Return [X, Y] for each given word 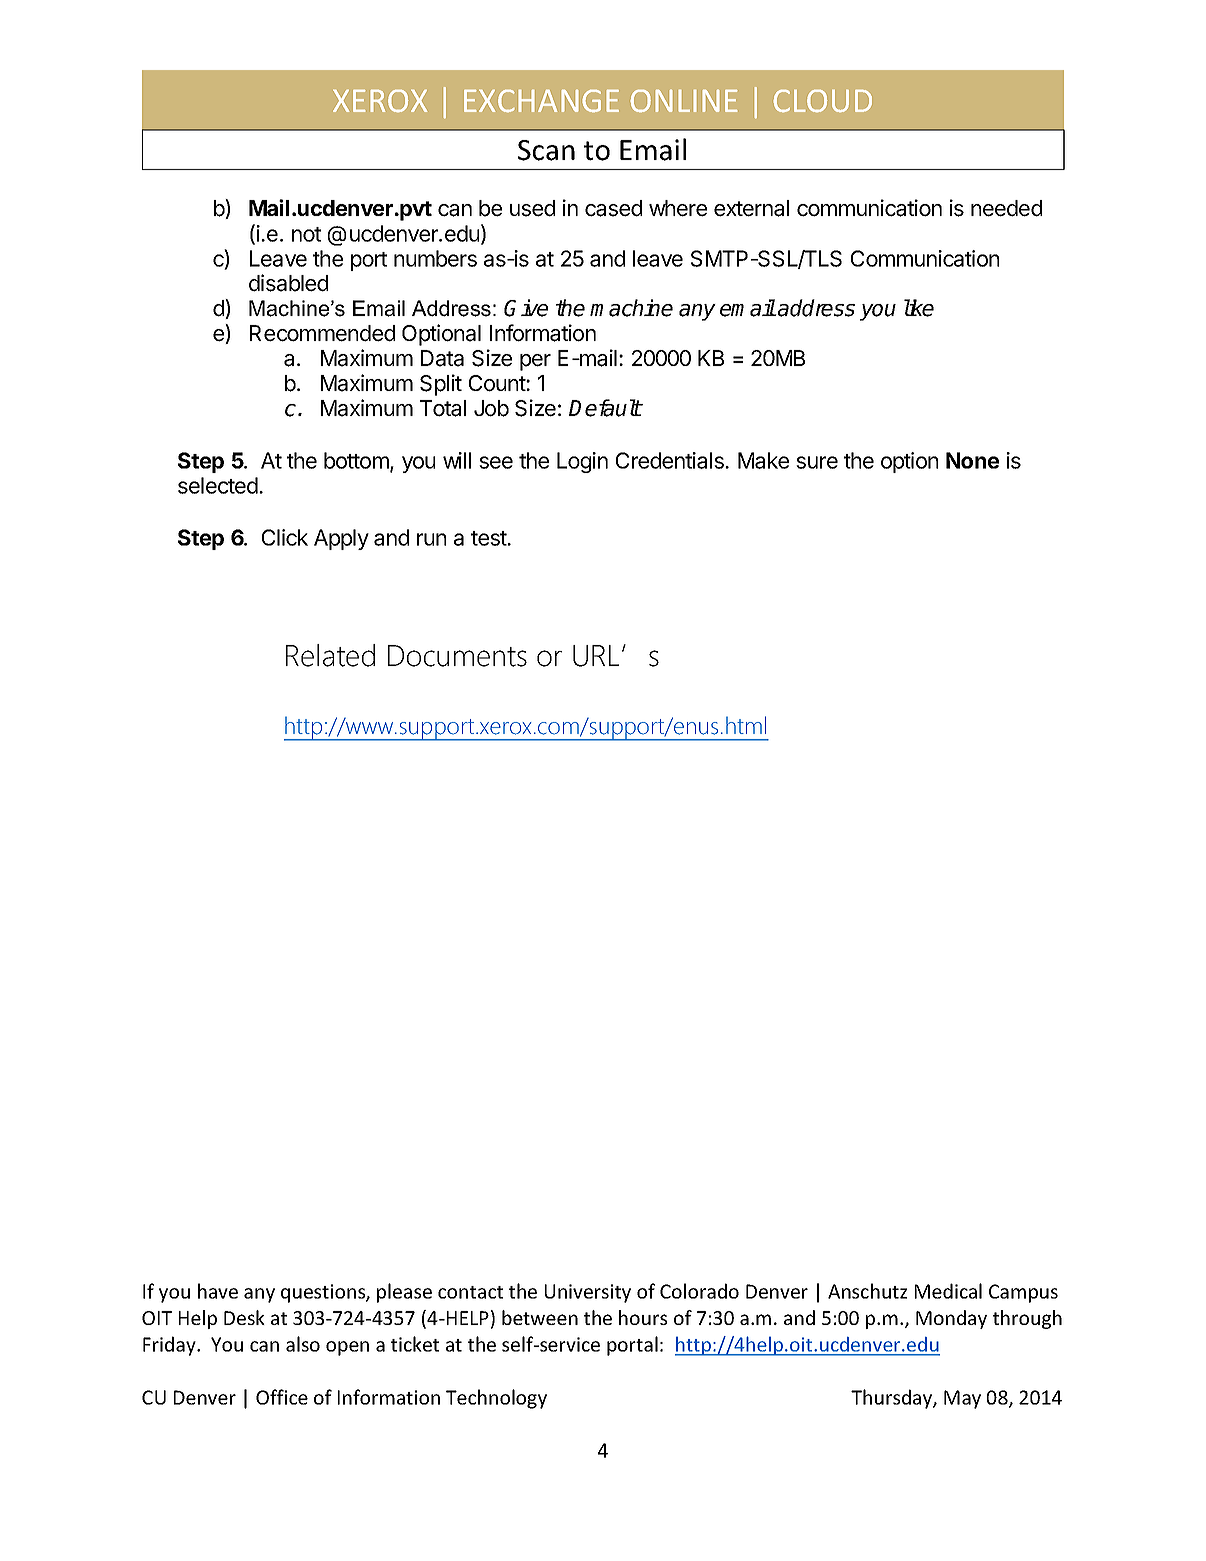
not [306, 234]
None [972, 460]
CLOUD [823, 101]
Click [285, 537]
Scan [546, 150]
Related [330, 655]
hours [643, 1317]
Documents [457, 656]
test [489, 538]
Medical [948, 1291]
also [303, 1344]
